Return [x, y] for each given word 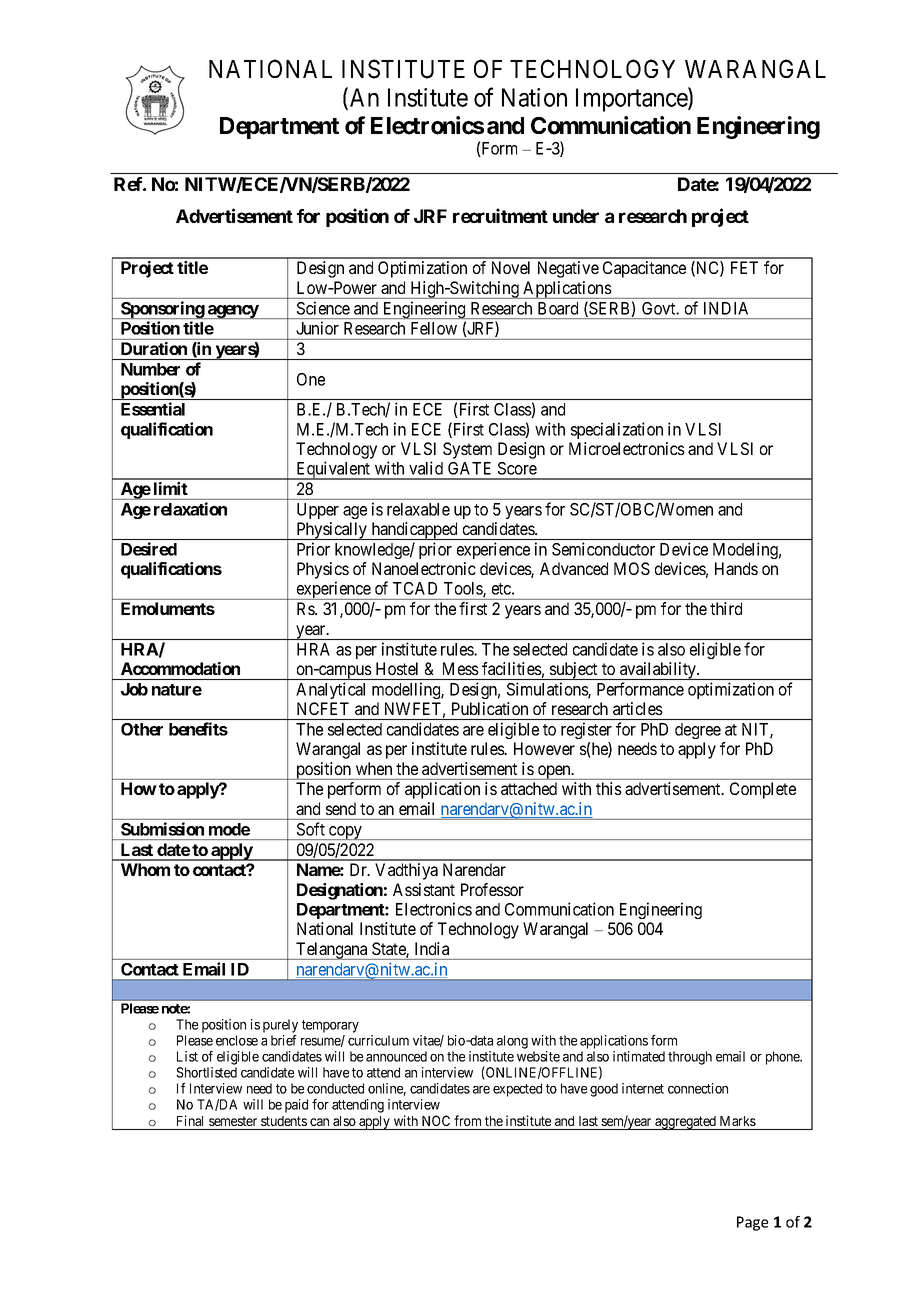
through [690, 1058]
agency [232, 312]
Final [190, 1120]
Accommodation [180, 668]
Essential [153, 409]
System [467, 450]
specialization [617, 430]
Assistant [424, 889]
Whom [145, 869]
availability [658, 671]
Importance [632, 100]
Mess [461, 668]
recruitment [500, 215]
